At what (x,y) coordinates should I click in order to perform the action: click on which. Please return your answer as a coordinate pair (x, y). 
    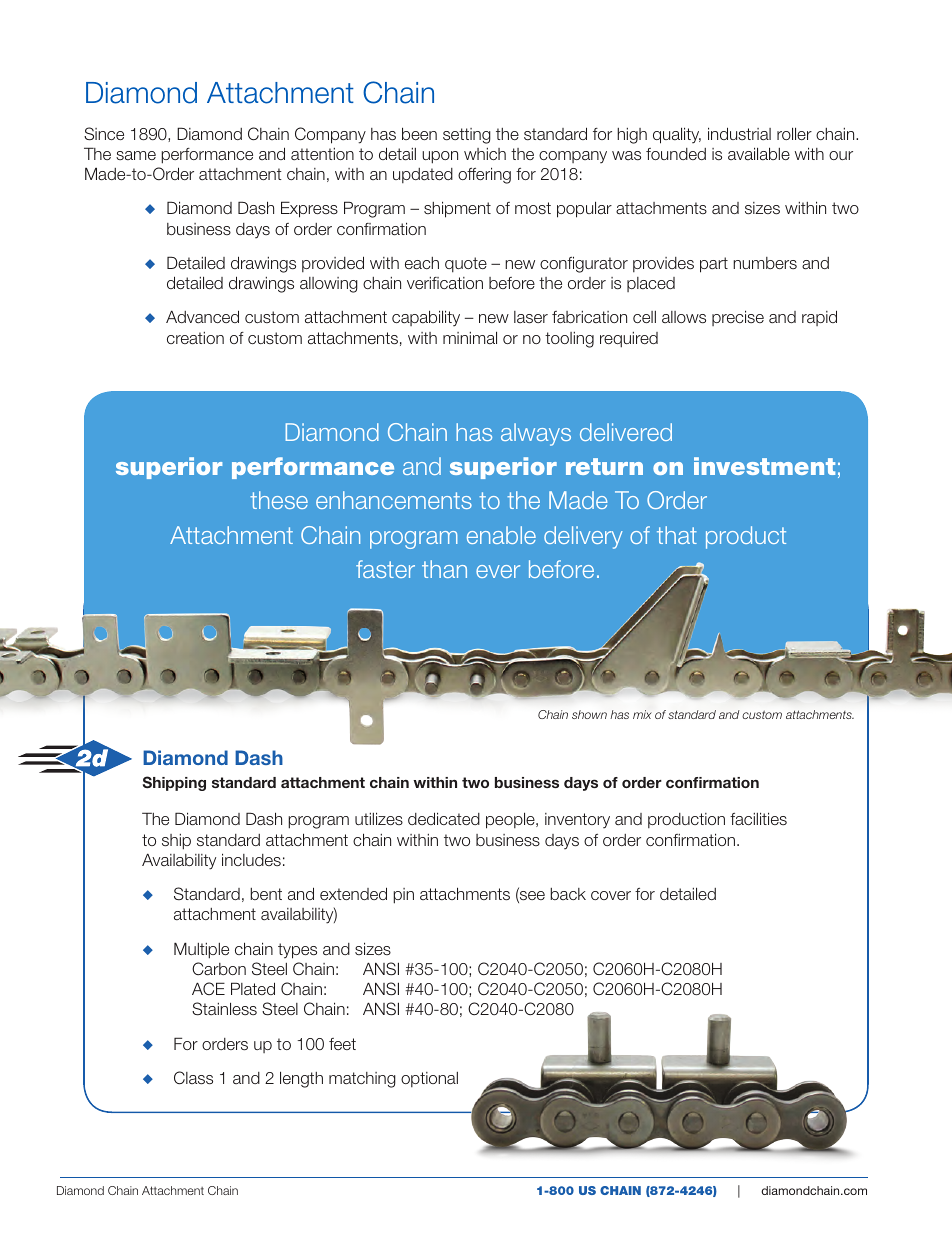
    Looking at the image, I should click on (485, 154).
